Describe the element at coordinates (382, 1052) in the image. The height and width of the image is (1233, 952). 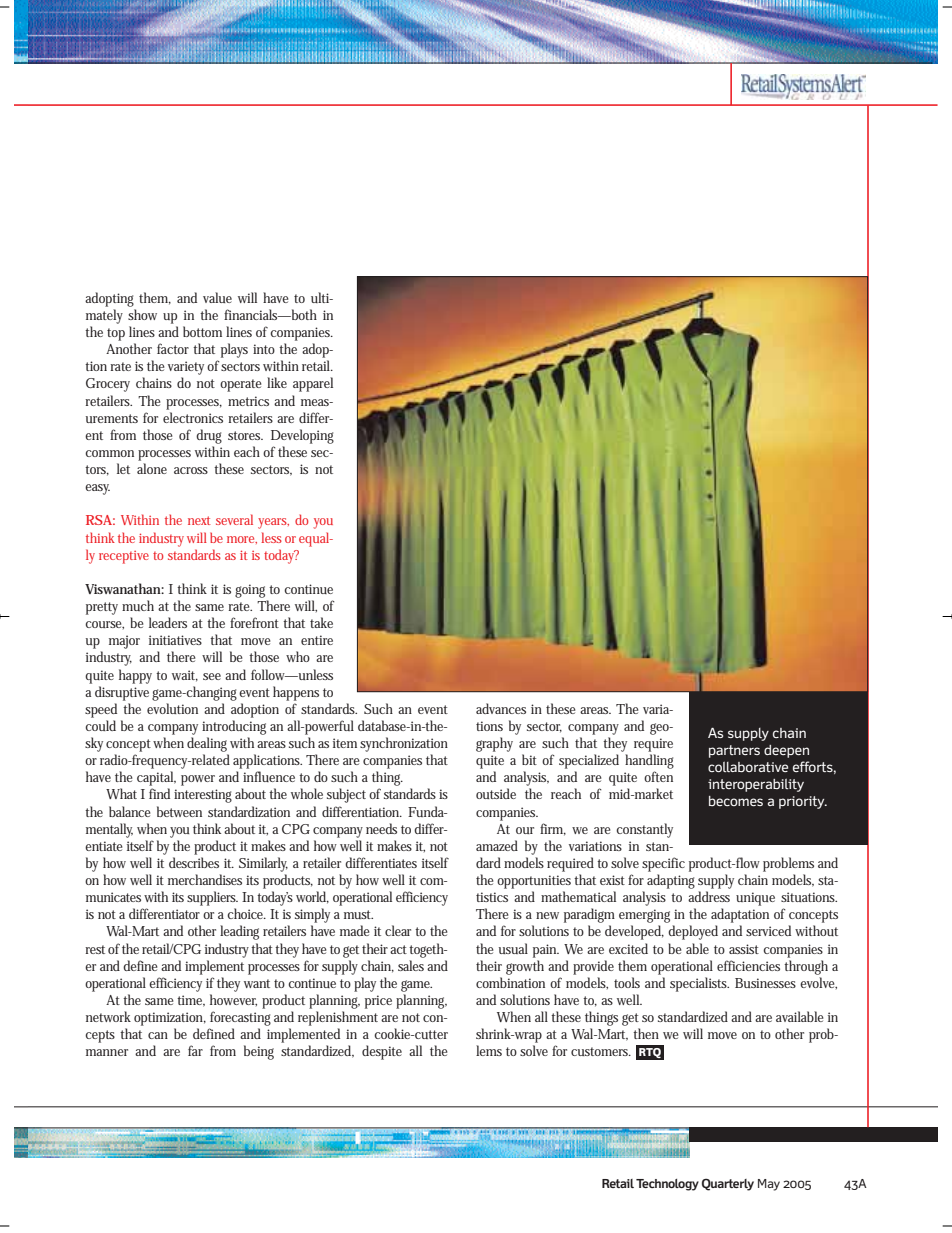
I see `despite` at that location.
